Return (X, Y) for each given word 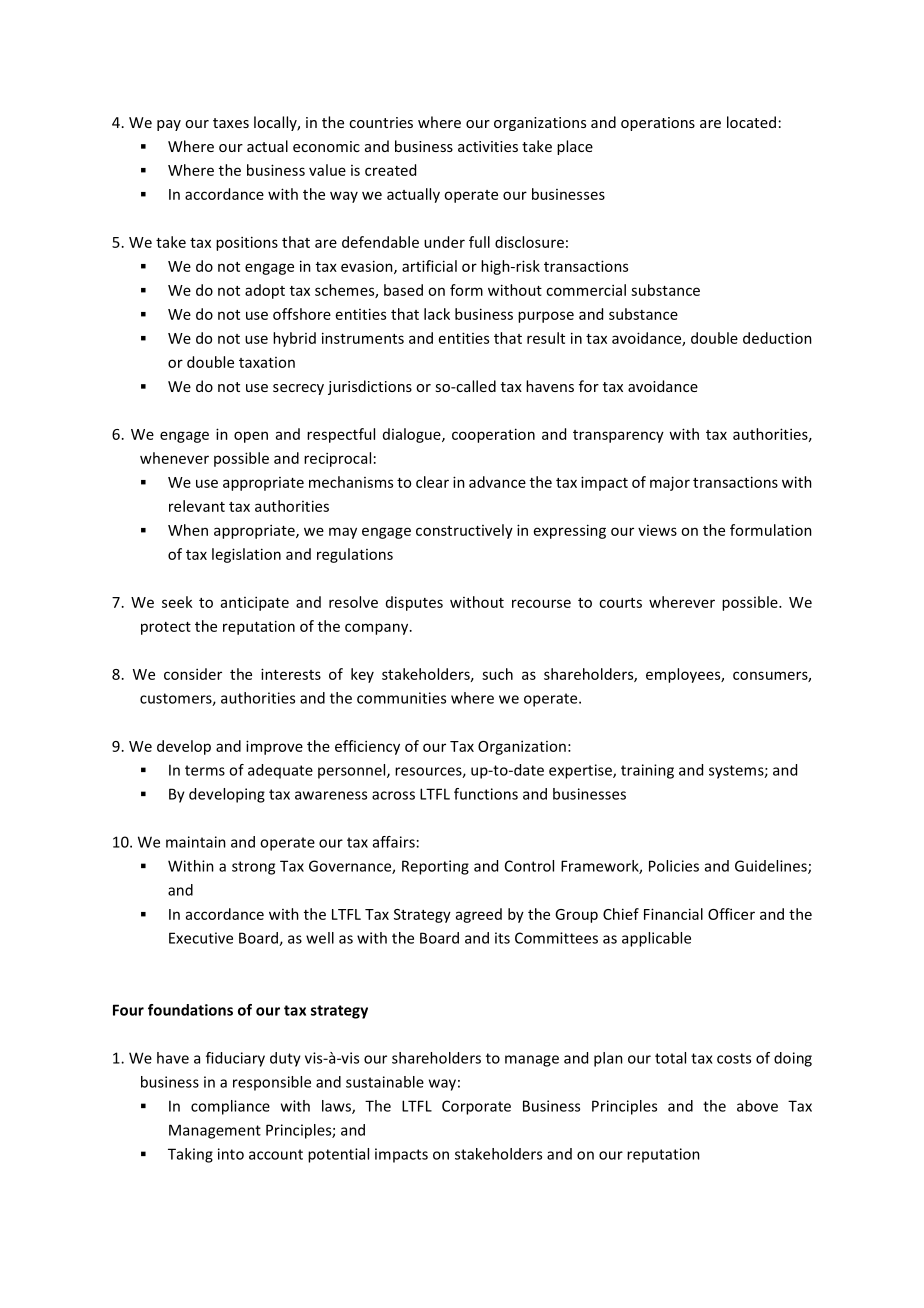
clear (432, 482)
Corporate (476, 1107)
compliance (230, 1107)
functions (486, 794)
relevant (197, 506)
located (751, 122)
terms (205, 770)
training (647, 771)
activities (488, 146)
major (670, 483)
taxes (231, 123)
